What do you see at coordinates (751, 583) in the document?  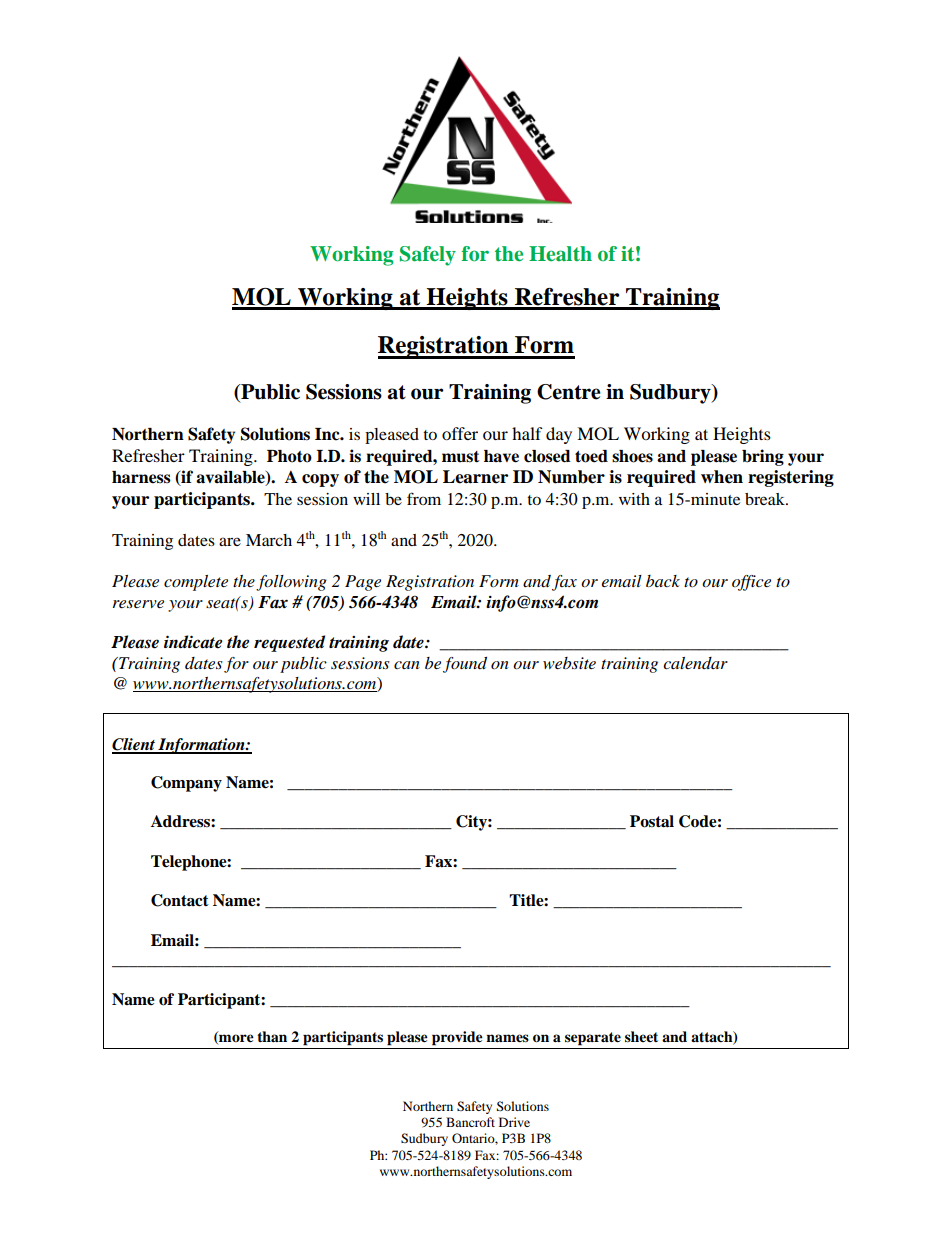 I see `office` at bounding box center [751, 583].
